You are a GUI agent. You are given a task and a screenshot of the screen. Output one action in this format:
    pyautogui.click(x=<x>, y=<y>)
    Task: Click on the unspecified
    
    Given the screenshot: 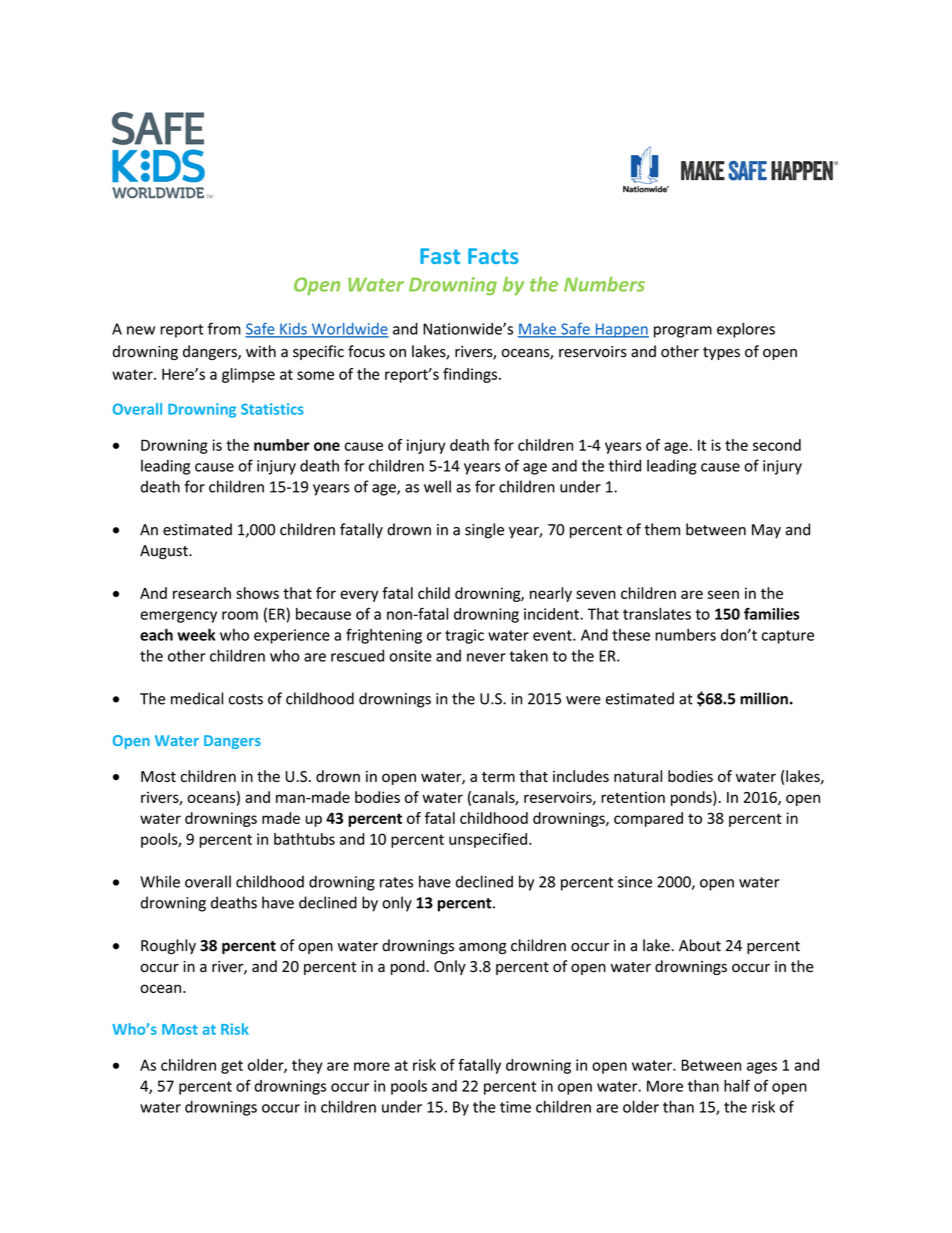 What is the action you would take?
    pyautogui.click(x=488, y=840)
